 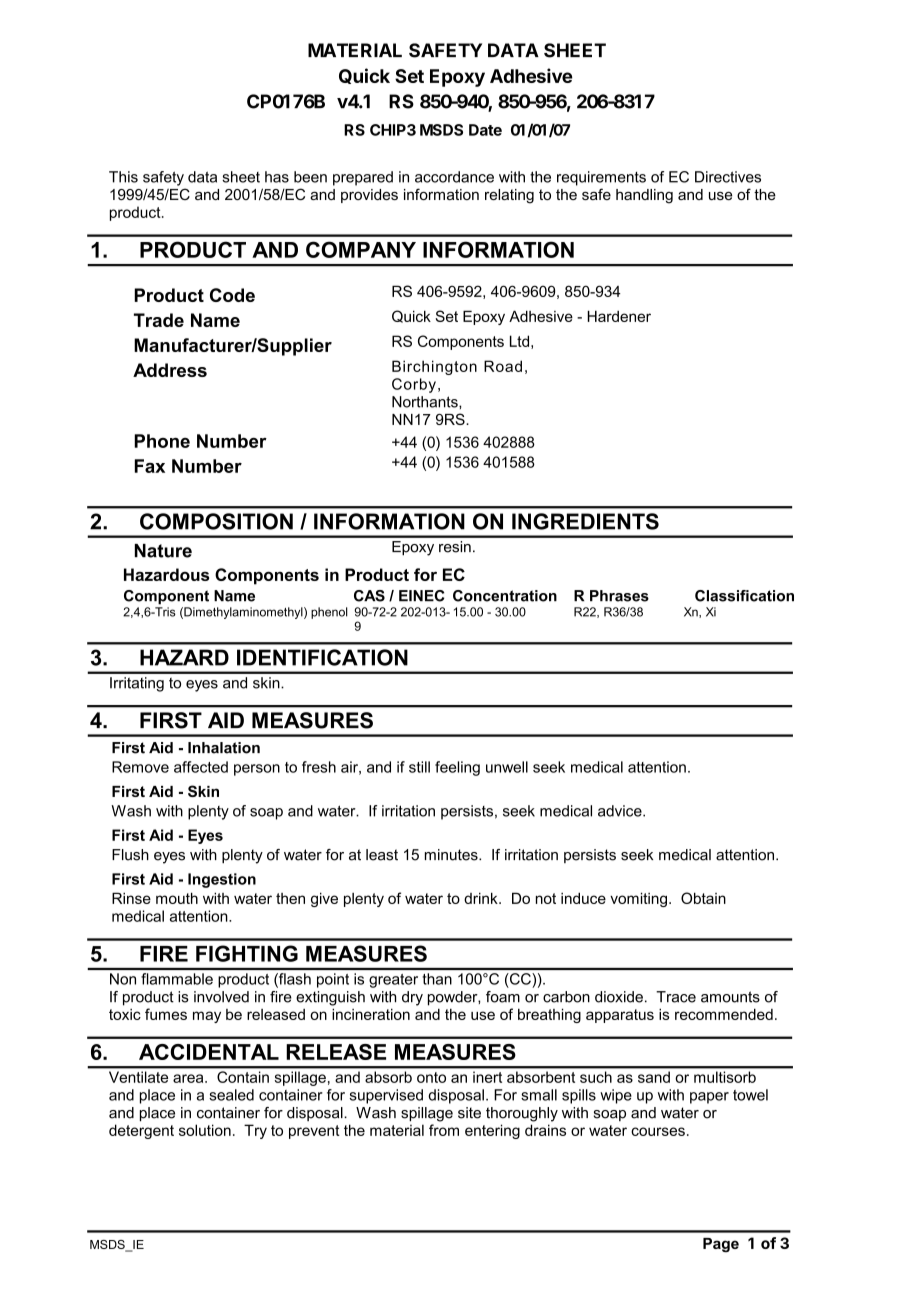 I want to click on resin, so click(x=455, y=547).
